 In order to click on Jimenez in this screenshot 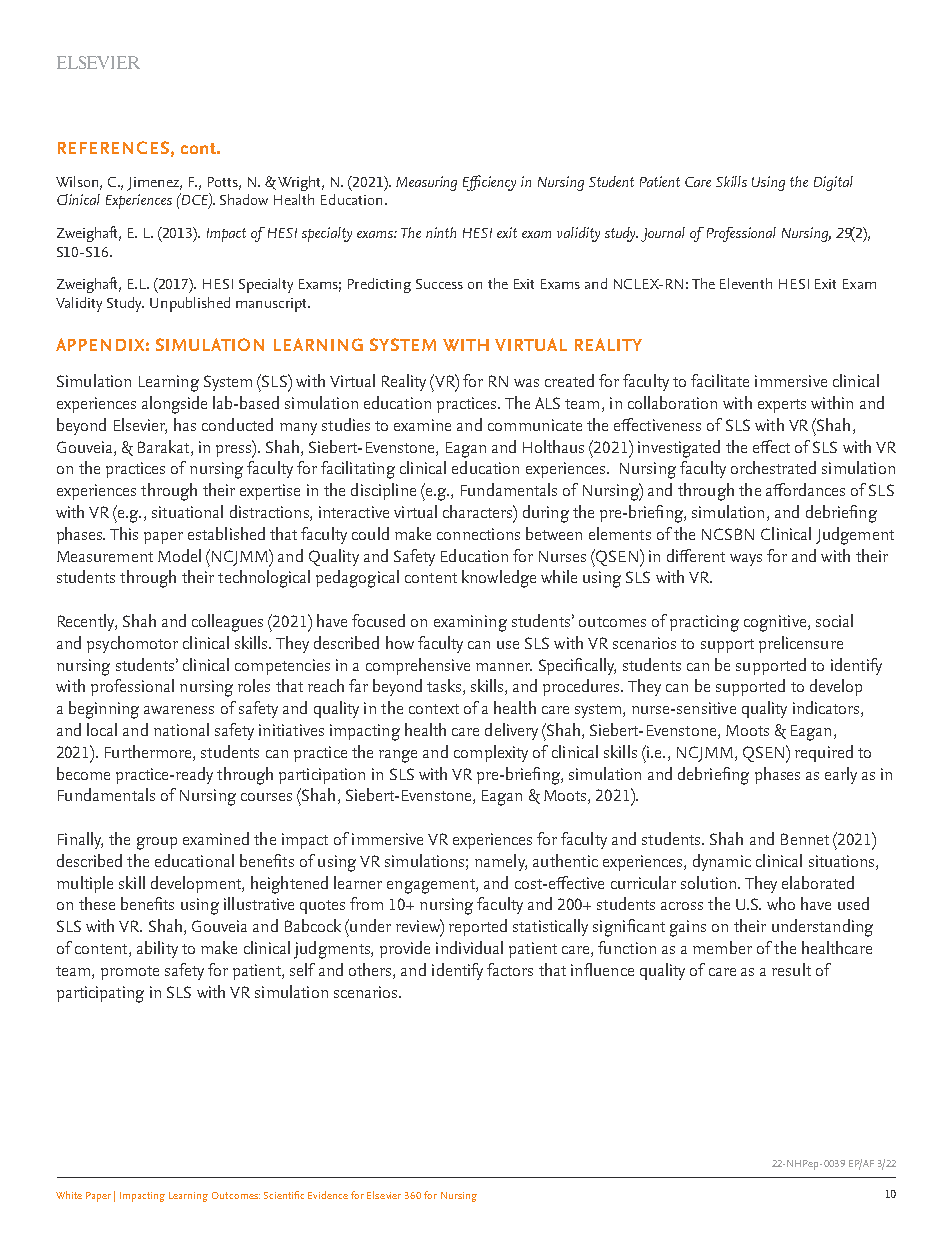, I will do `click(154, 184)`.
